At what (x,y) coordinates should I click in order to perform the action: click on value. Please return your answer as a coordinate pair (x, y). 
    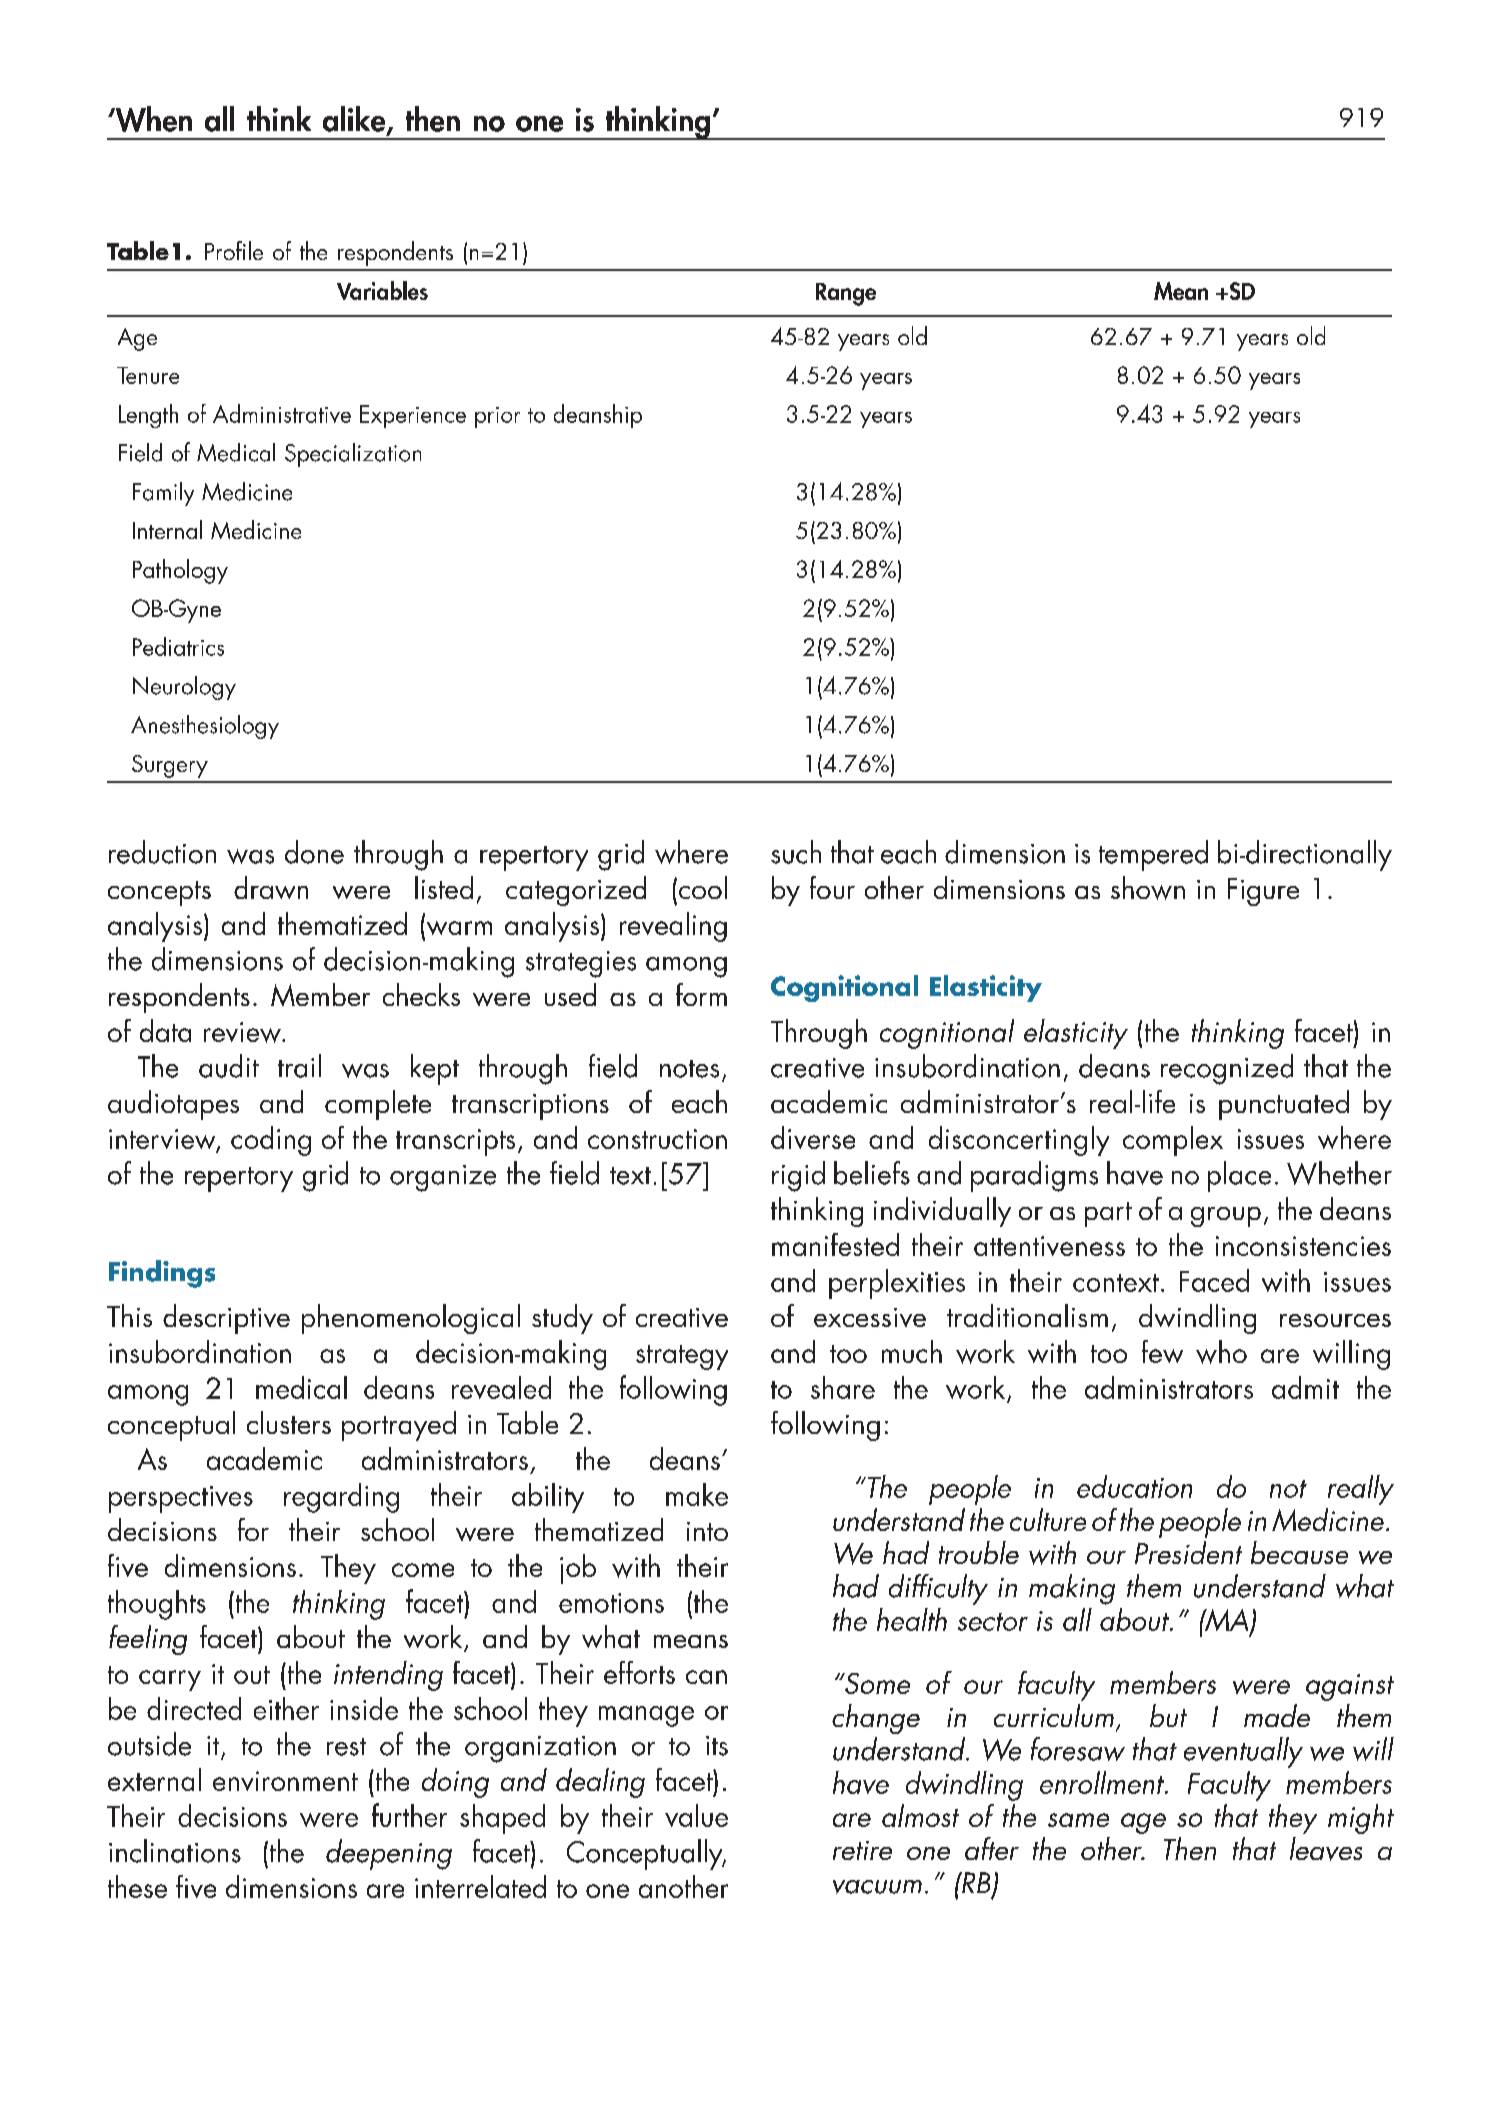
    Looking at the image, I should click on (696, 1815).
